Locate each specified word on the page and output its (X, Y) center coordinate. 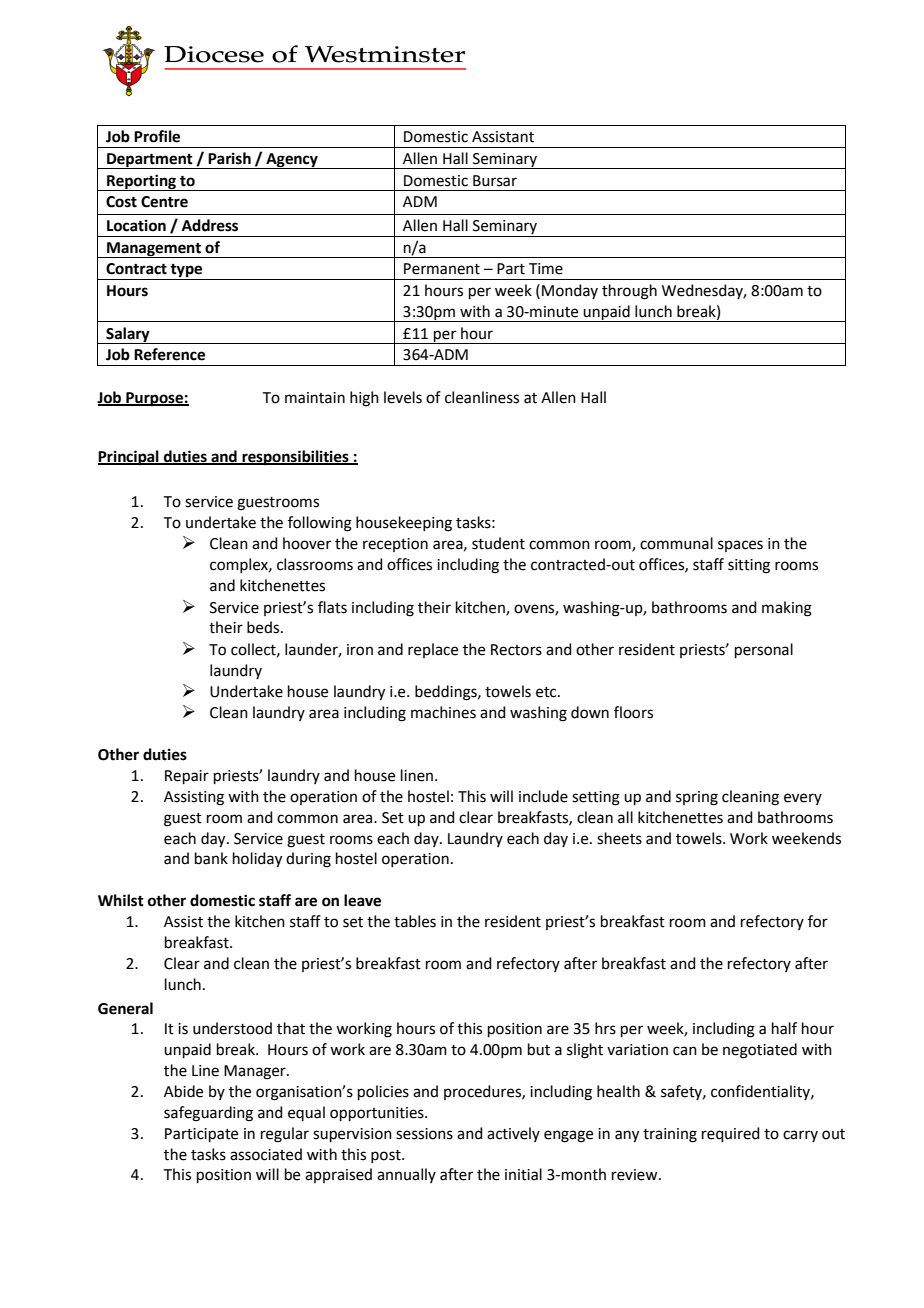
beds (264, 627)
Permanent (442, 269)
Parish (229, 158)
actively (513, 1134)
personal (764, 650)
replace (433, 650)
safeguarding (208, 1114)
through (629, 292)
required (731, 1134)
